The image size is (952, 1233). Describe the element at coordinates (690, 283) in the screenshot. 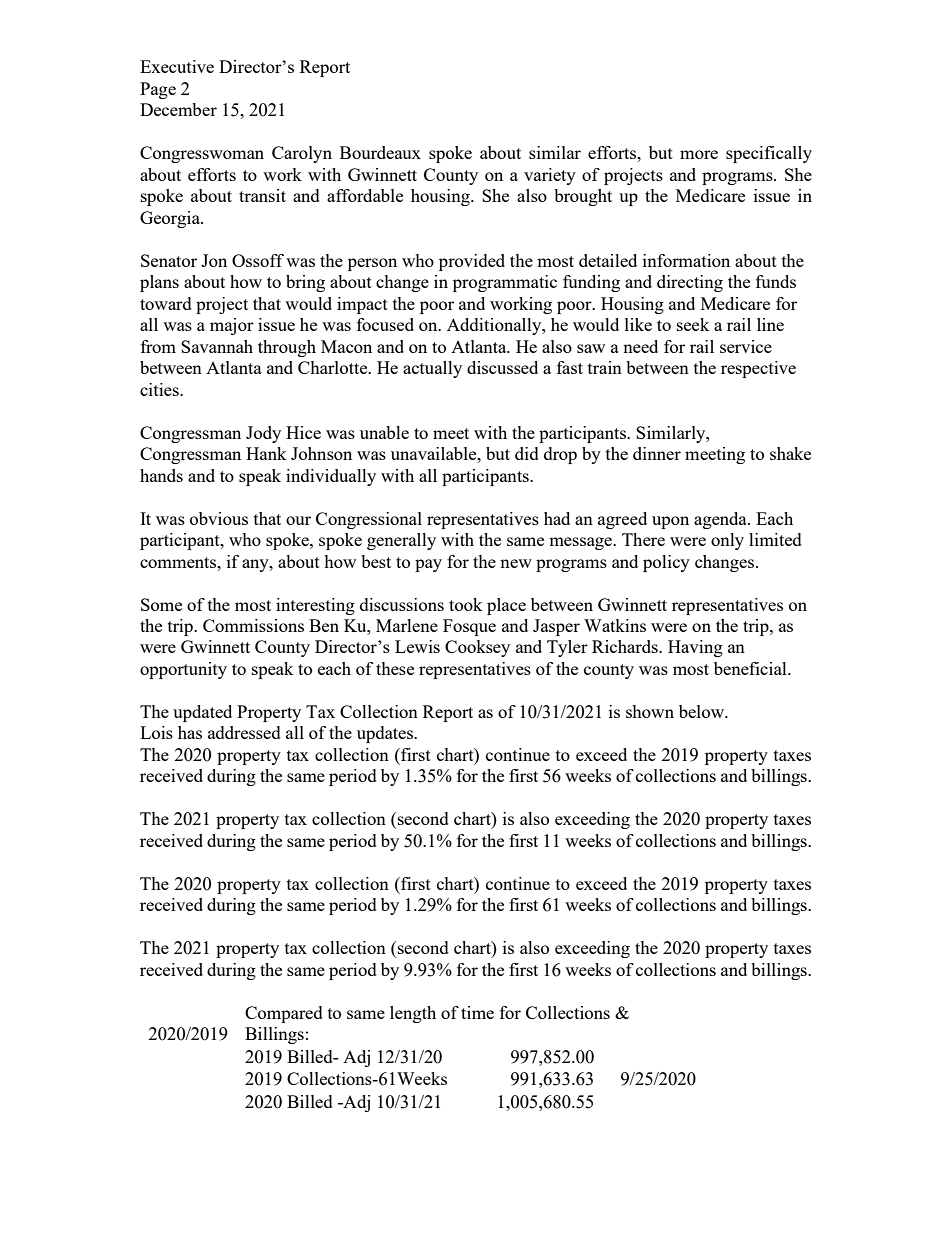

I see `directing` at that location.
